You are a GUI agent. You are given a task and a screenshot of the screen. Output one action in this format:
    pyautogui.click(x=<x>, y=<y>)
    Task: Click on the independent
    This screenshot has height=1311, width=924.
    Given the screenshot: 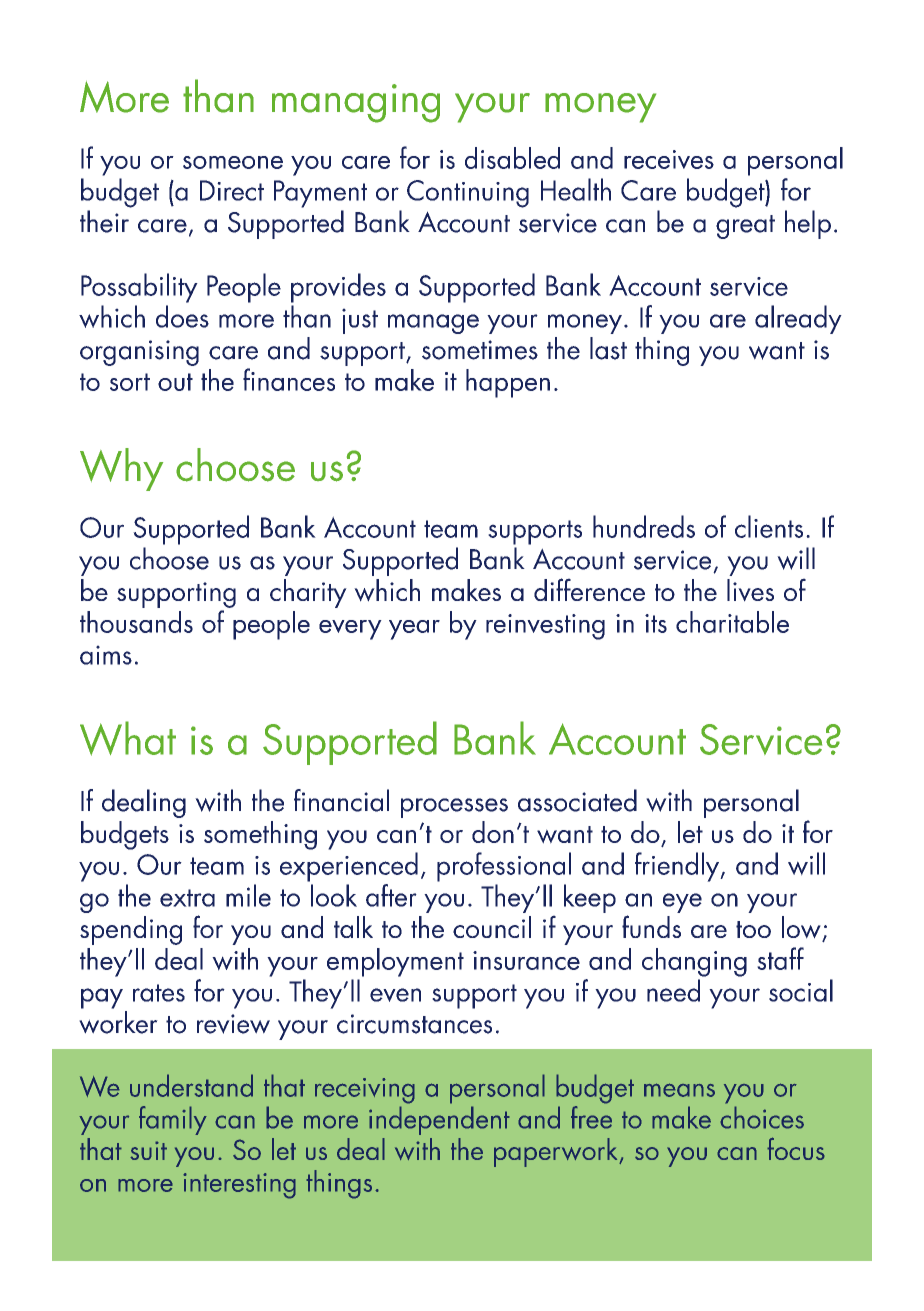 What is the action you would take?
    pyautogui.click(x=439, y=1120)
